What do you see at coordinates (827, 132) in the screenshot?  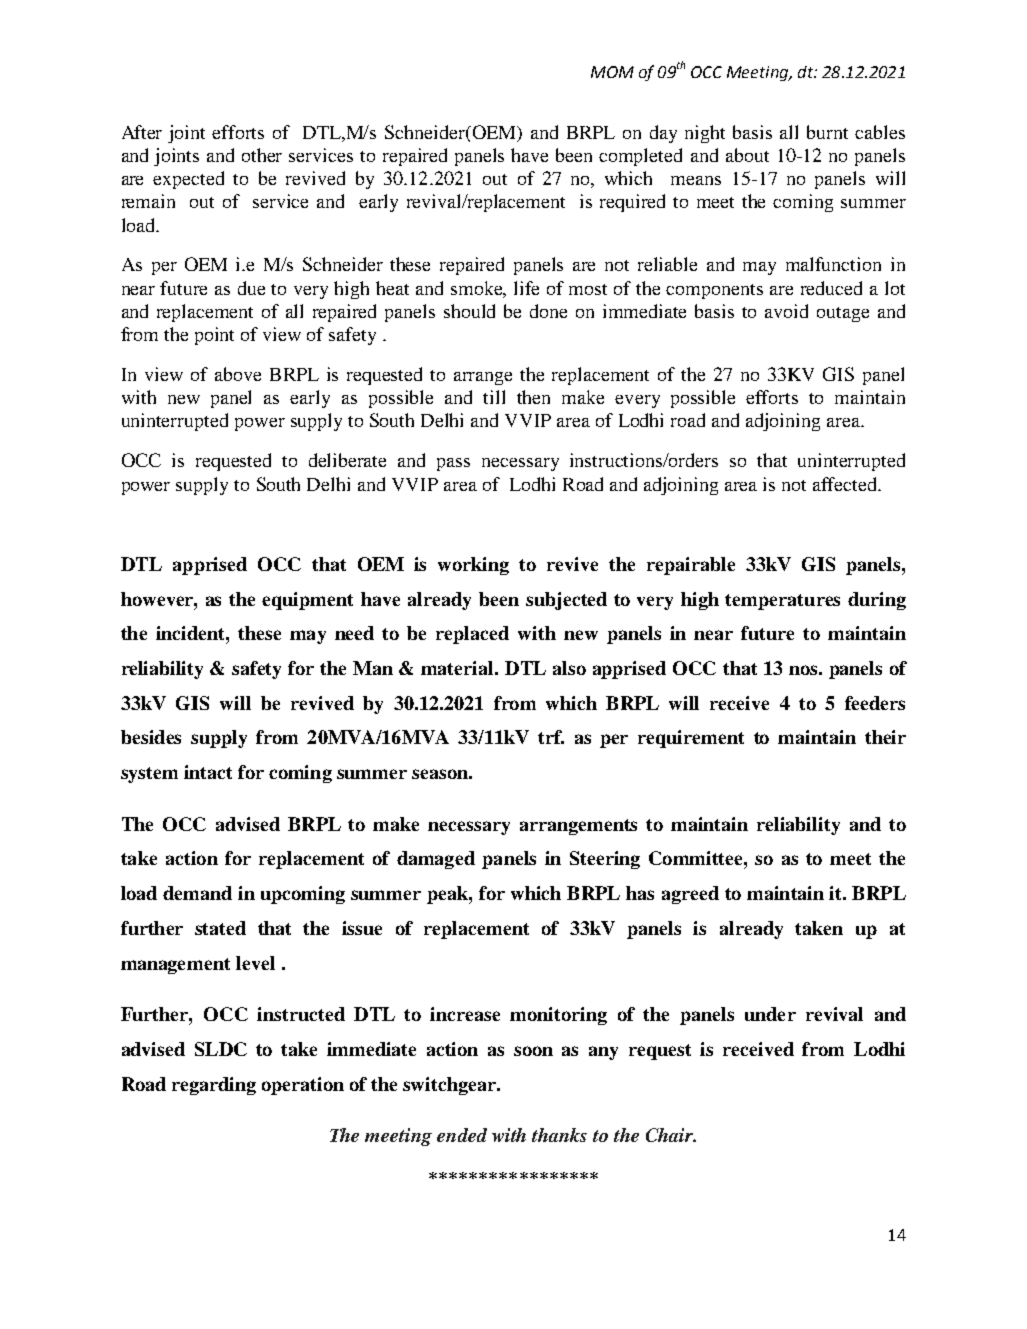 I see `burnt` at bounding box center [827, 132].
